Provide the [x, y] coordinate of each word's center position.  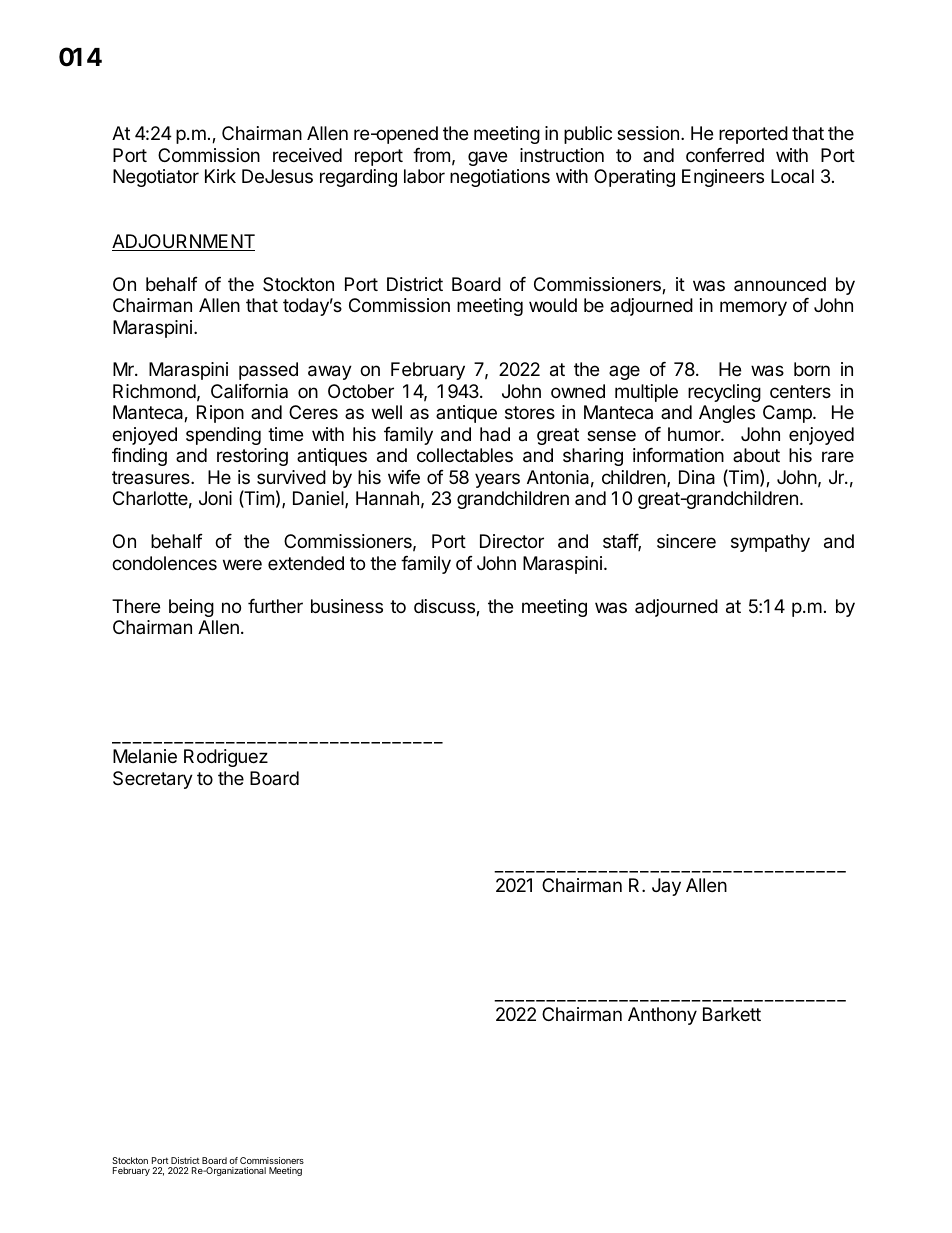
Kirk [220, 176]
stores [530, 412]
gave [487, 158]
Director [512, 541]
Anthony [662, 1016]
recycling [724, 393]
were [242, 564]
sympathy [770, 543]
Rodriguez [226, 758]
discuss [445, 607]
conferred [725, 155]
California [249, 391]
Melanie [145, 756]
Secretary [153, 780]
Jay [666, 887]
